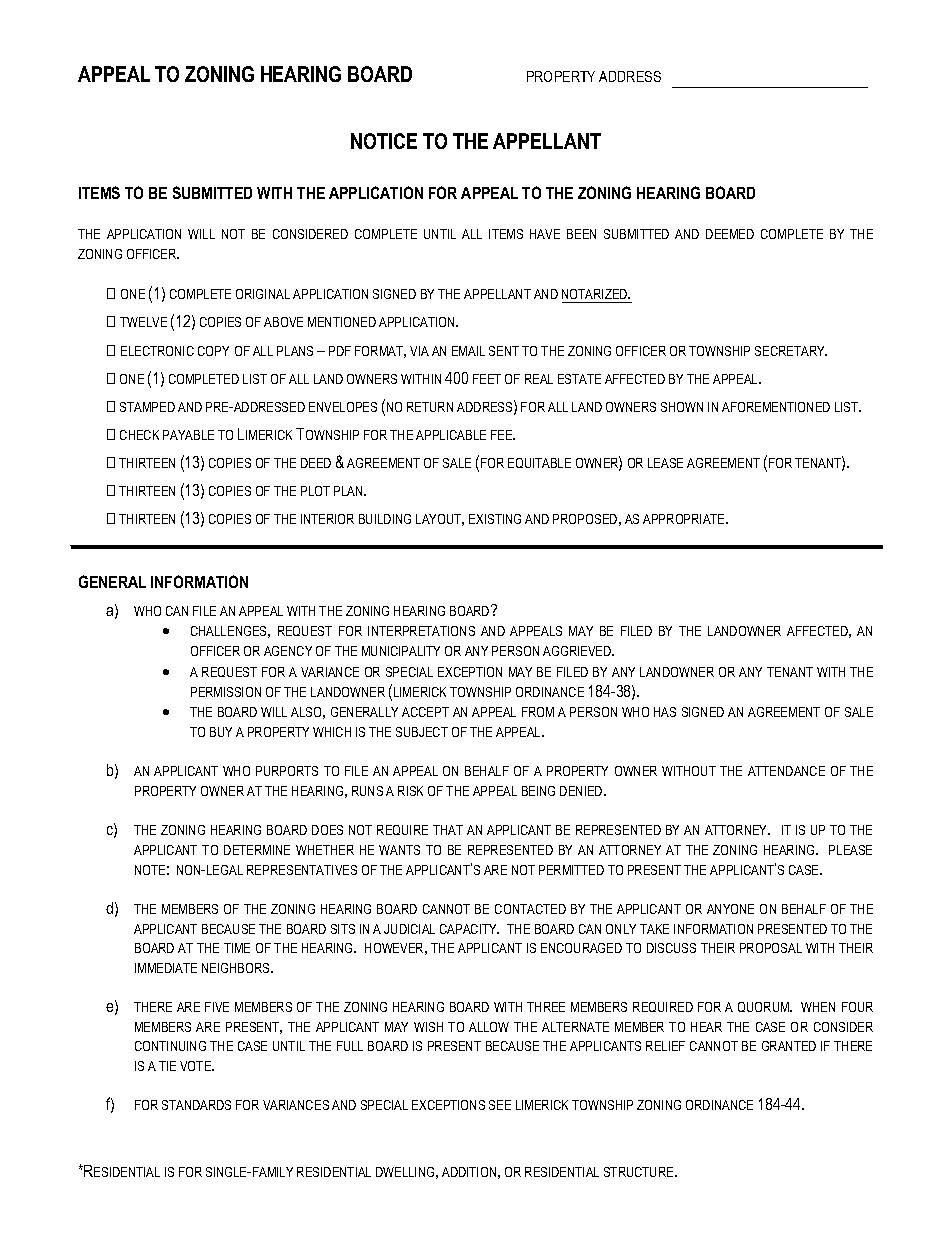  What do you see at coordinates (682, 407) in the image?
I see `SHOWN` at bounding box center [682, 407].
